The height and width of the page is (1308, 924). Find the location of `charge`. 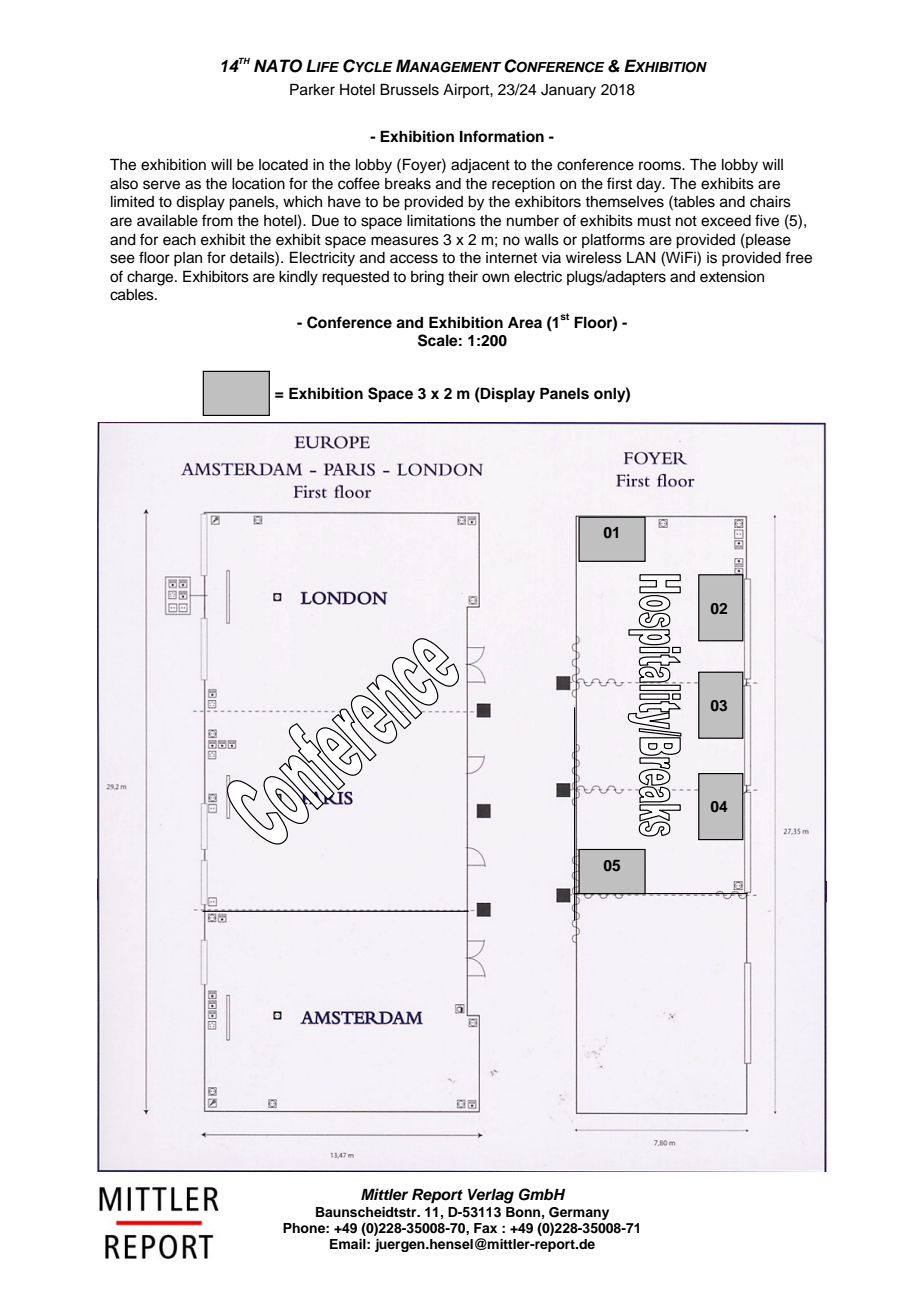

charge is located at coordinates (151, 278).
